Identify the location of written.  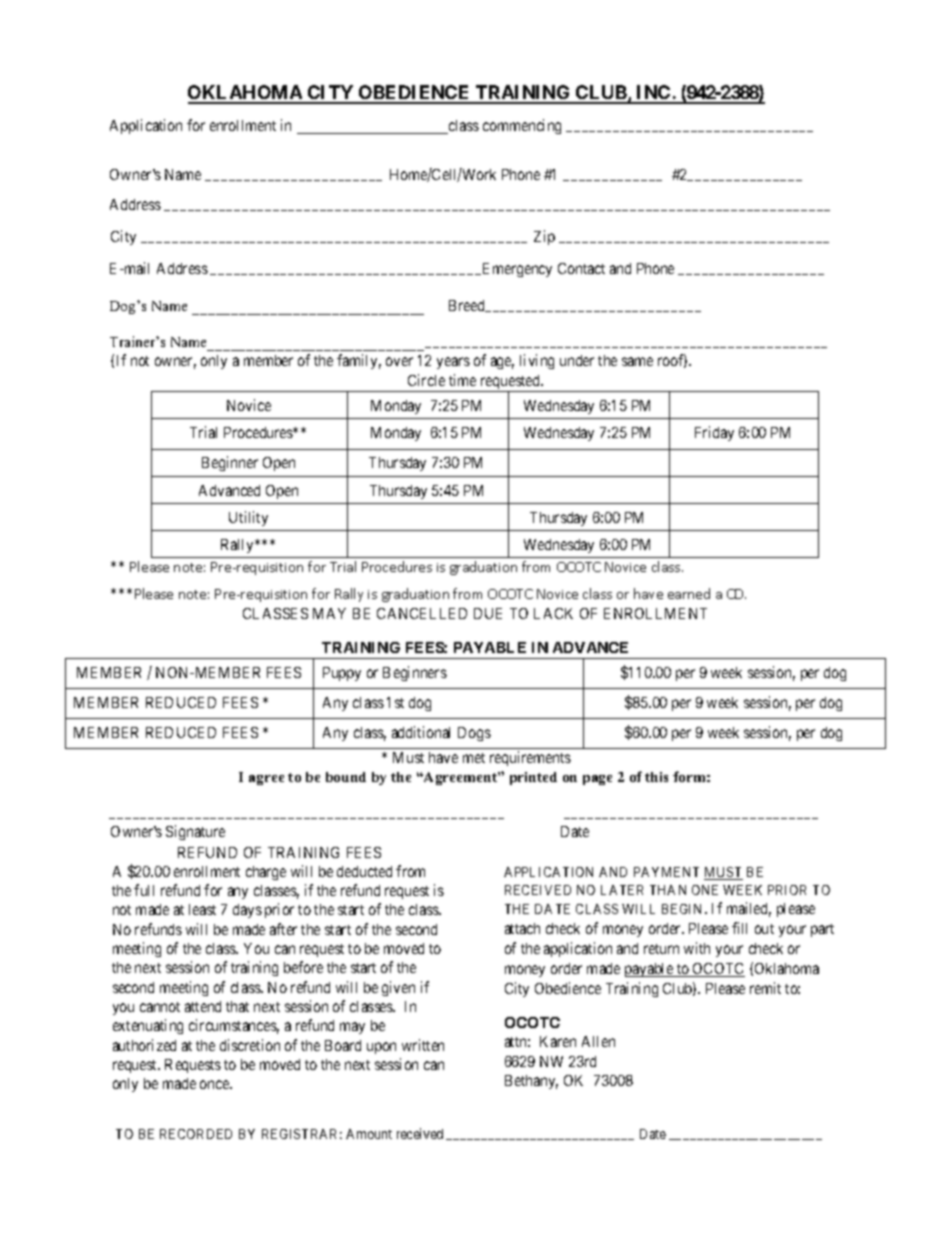
(423, 1045).
